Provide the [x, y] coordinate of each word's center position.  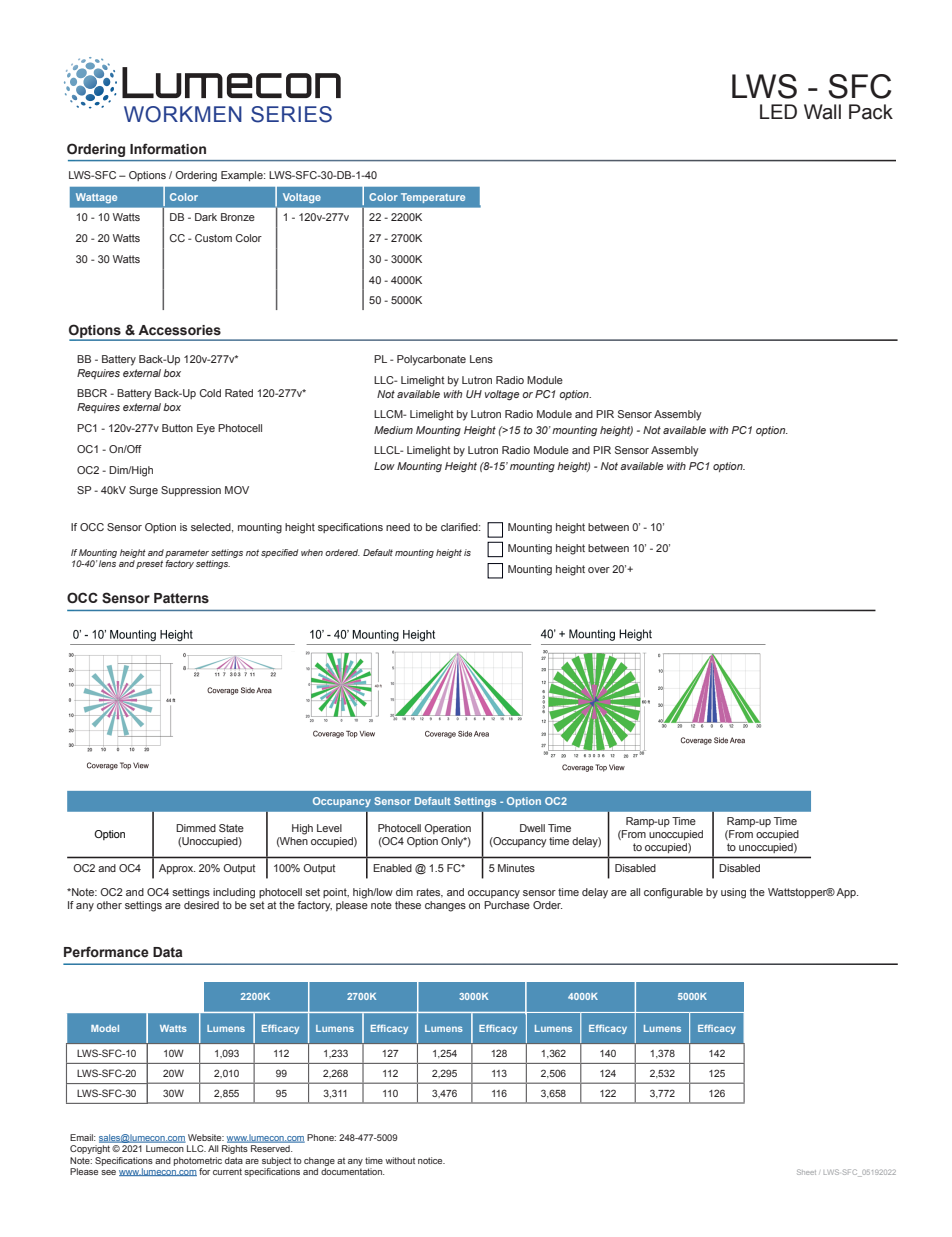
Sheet [806, 1172]
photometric [198, 1161]
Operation [447, 829]
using [733, 893]
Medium [393, 430]
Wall [822, 112]
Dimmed [196, 828]
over [599, 570]
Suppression [191, 491]
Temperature [433, 198]
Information [168, 148]
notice [431, 1160]
